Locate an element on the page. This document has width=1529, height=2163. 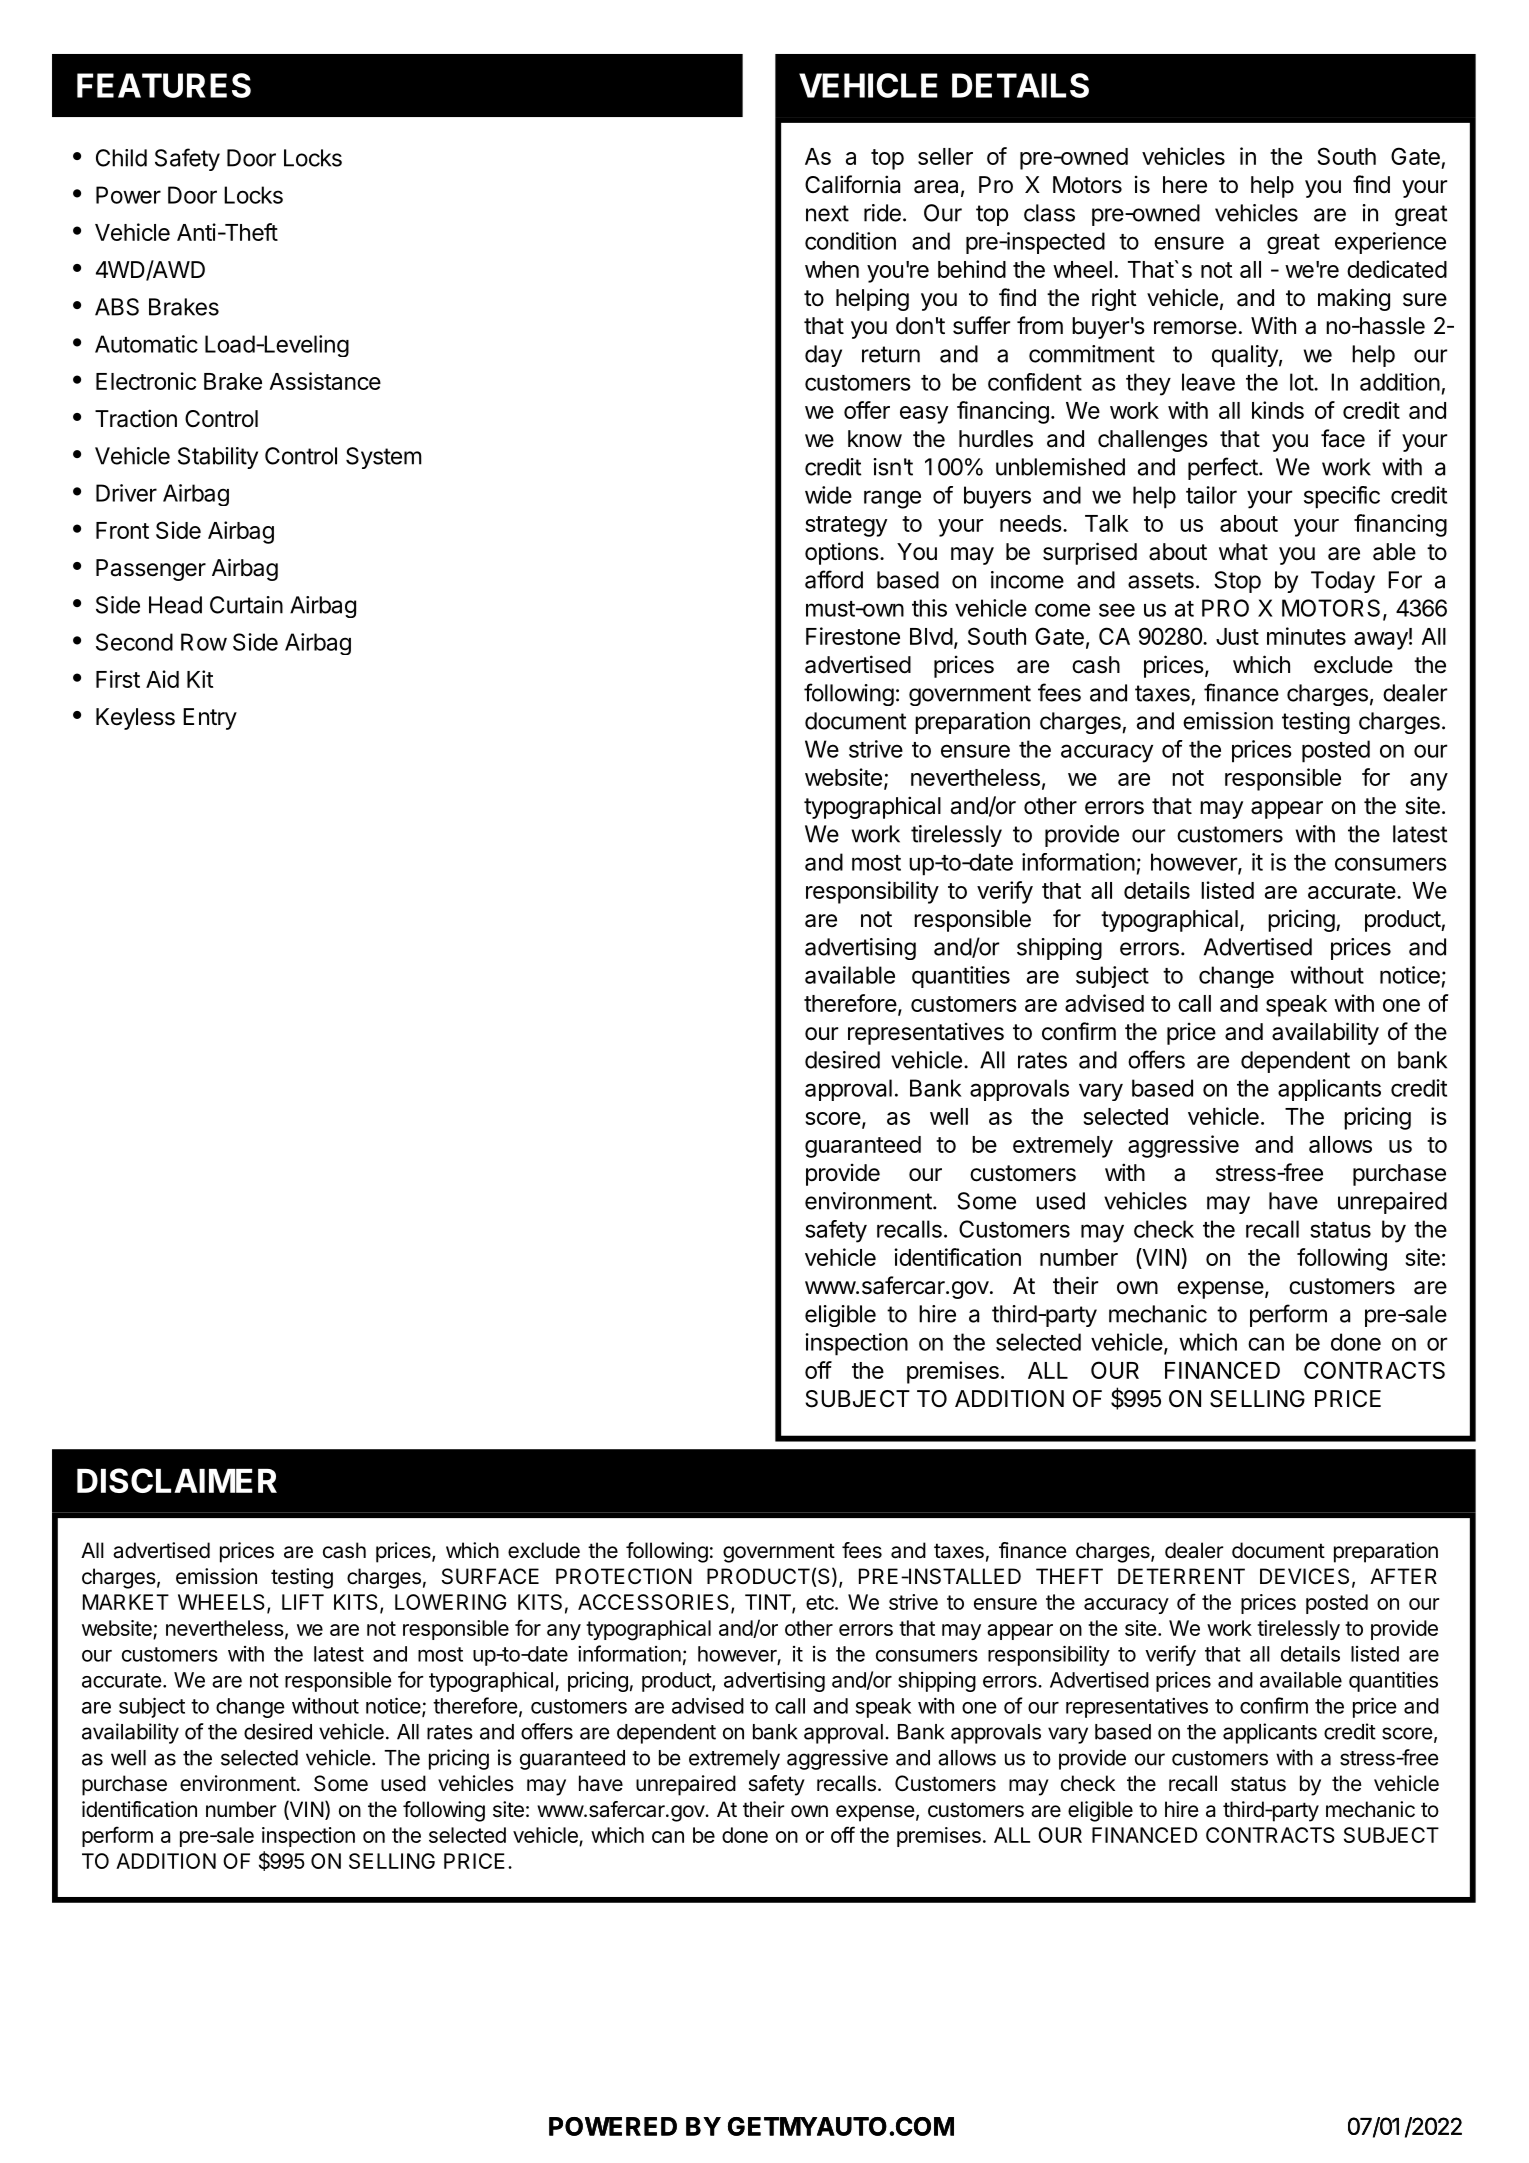
FEATURES is located at coordinates (164, 85).
